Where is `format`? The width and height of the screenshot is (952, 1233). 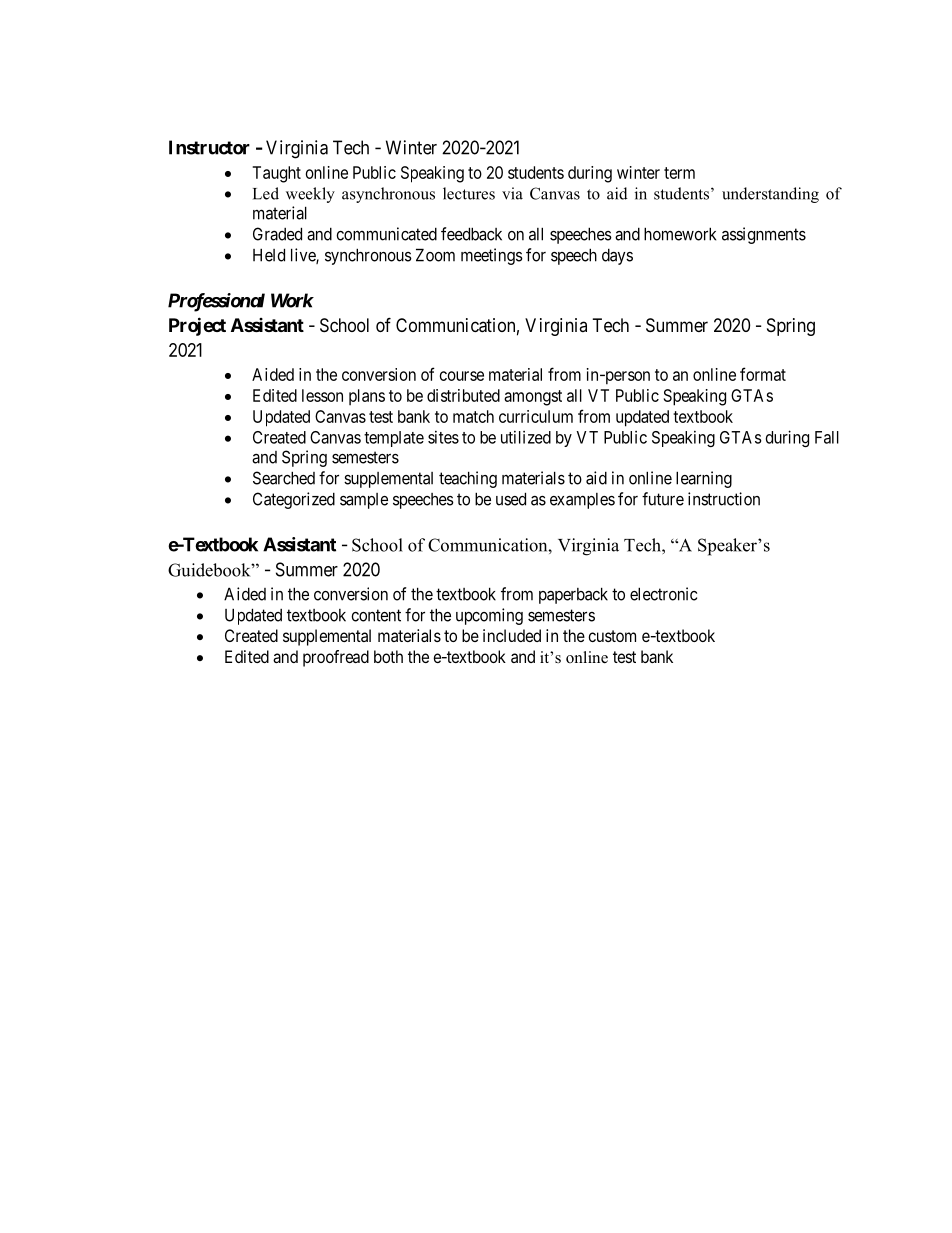
format is located at coordinates (763, 374).
